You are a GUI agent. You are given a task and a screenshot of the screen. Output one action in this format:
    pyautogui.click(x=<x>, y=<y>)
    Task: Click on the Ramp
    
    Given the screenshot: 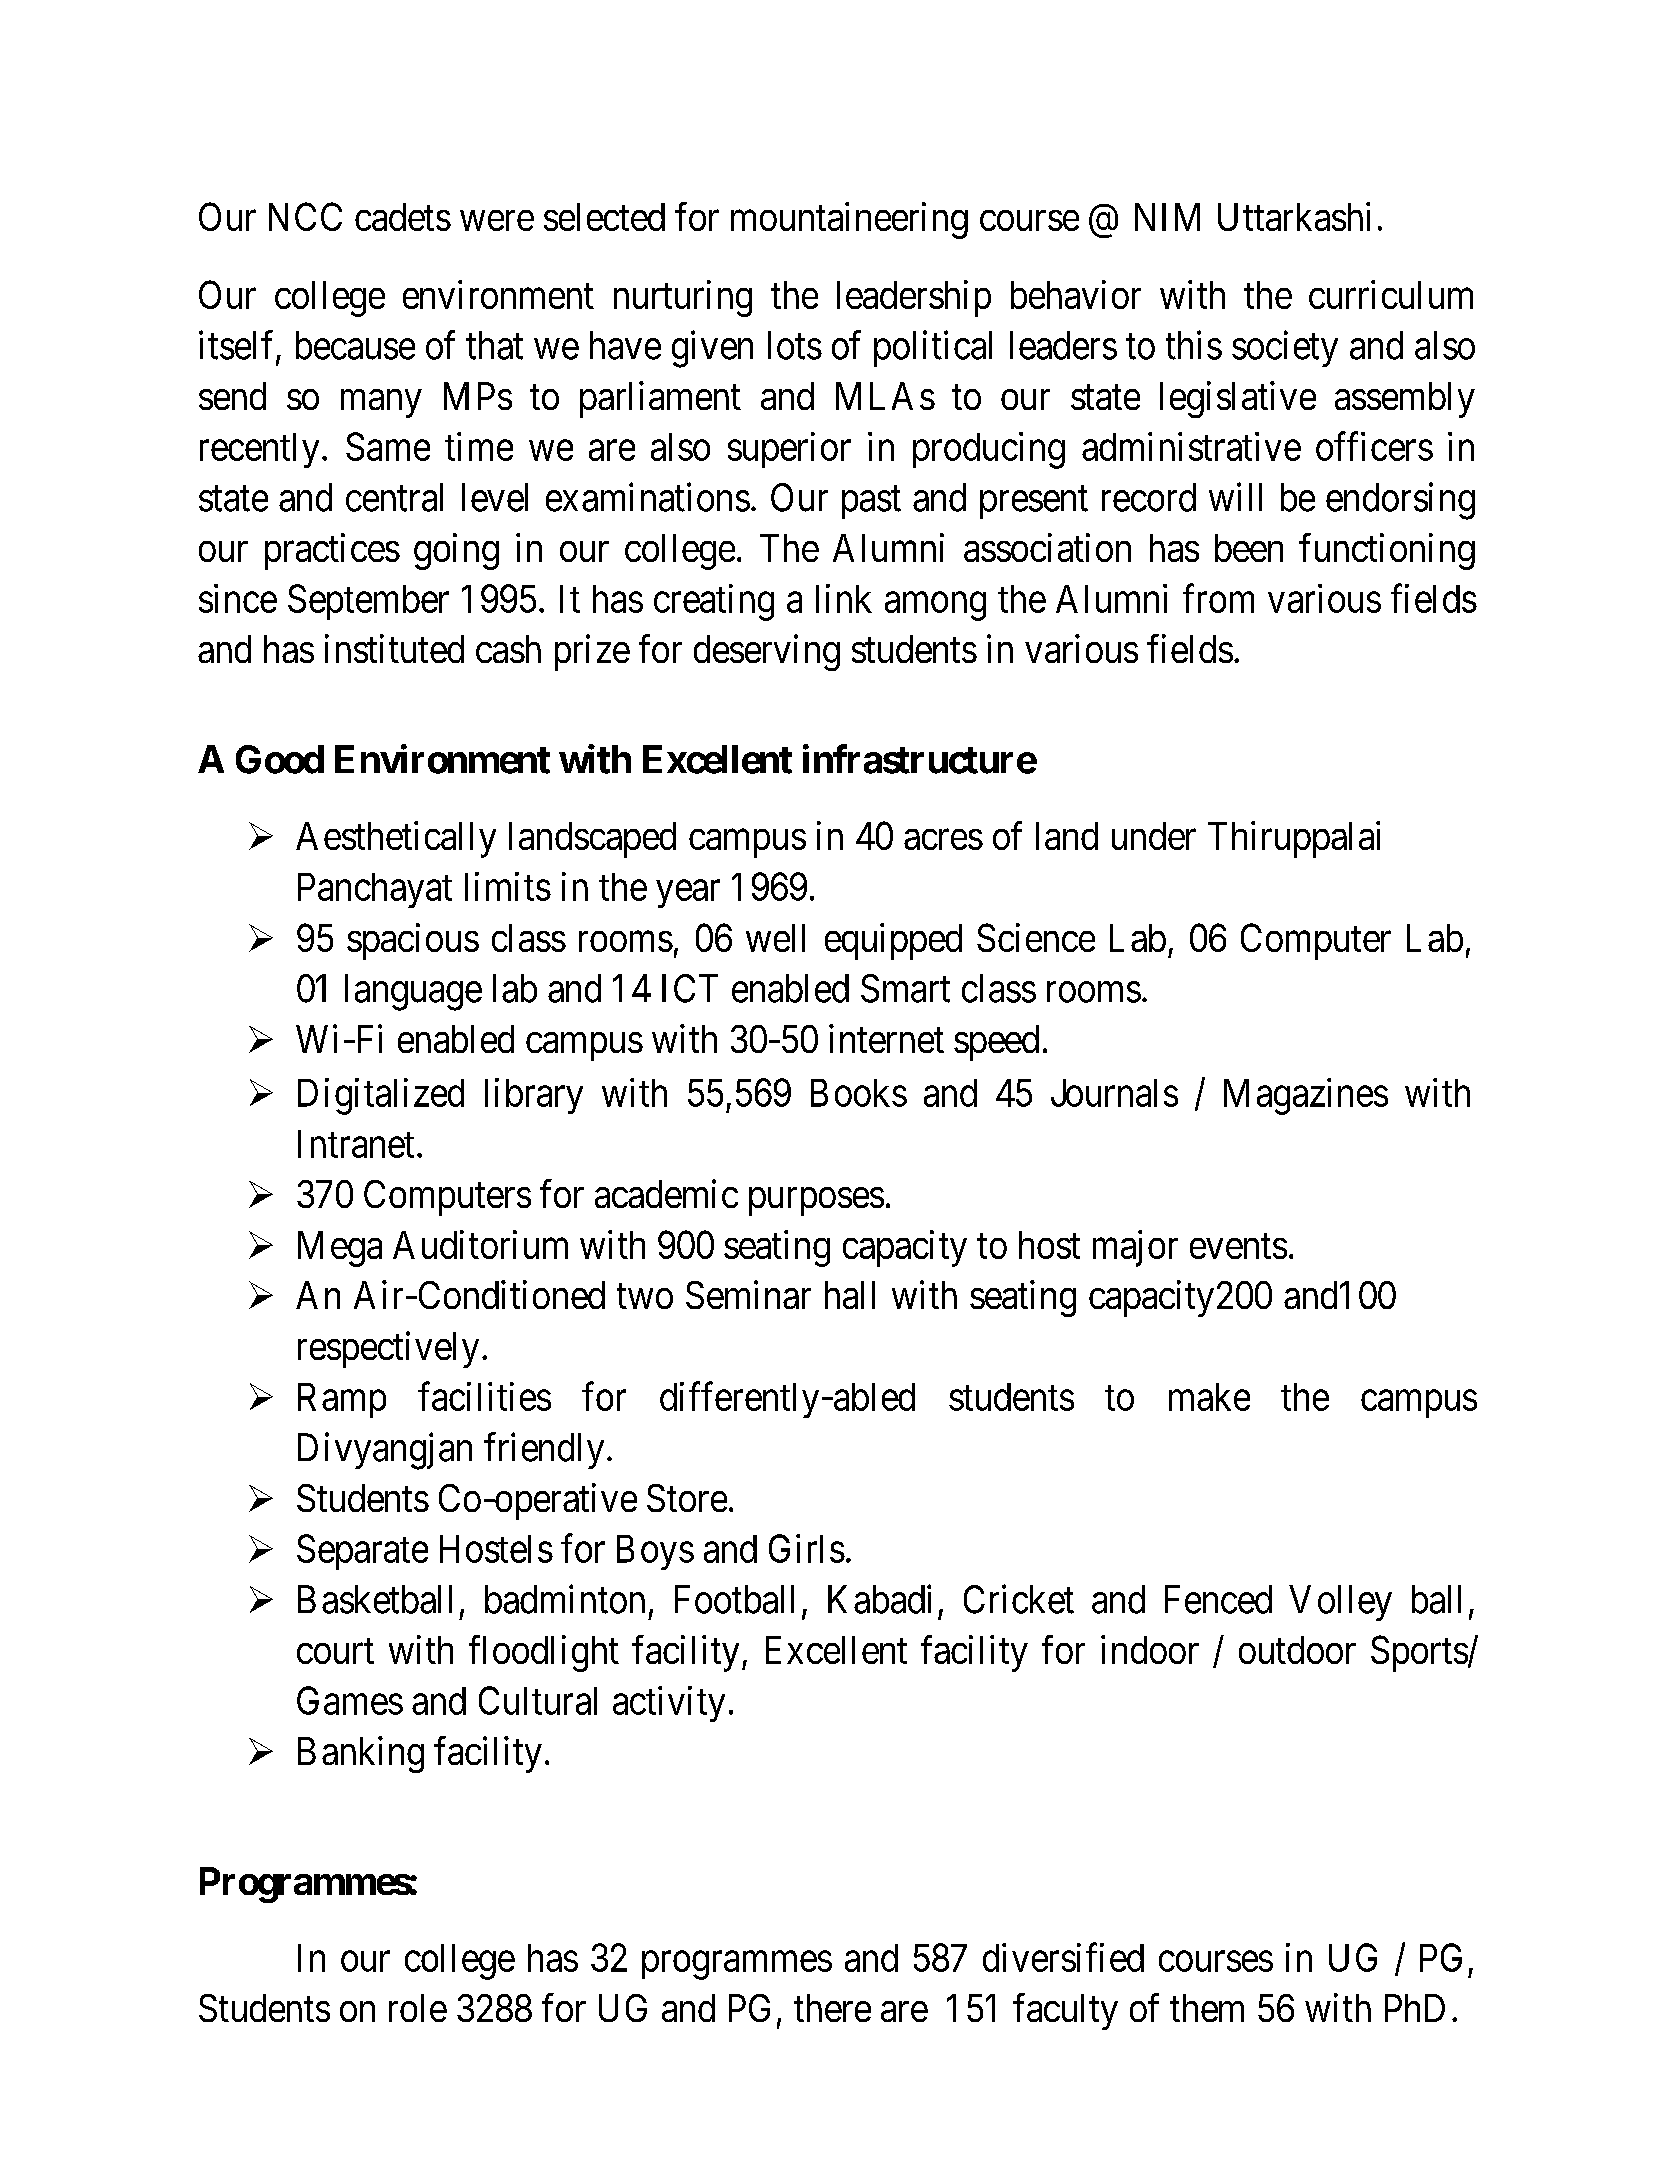 What is the action you would take?
    pyautogui.click(x=342, y=1400)
